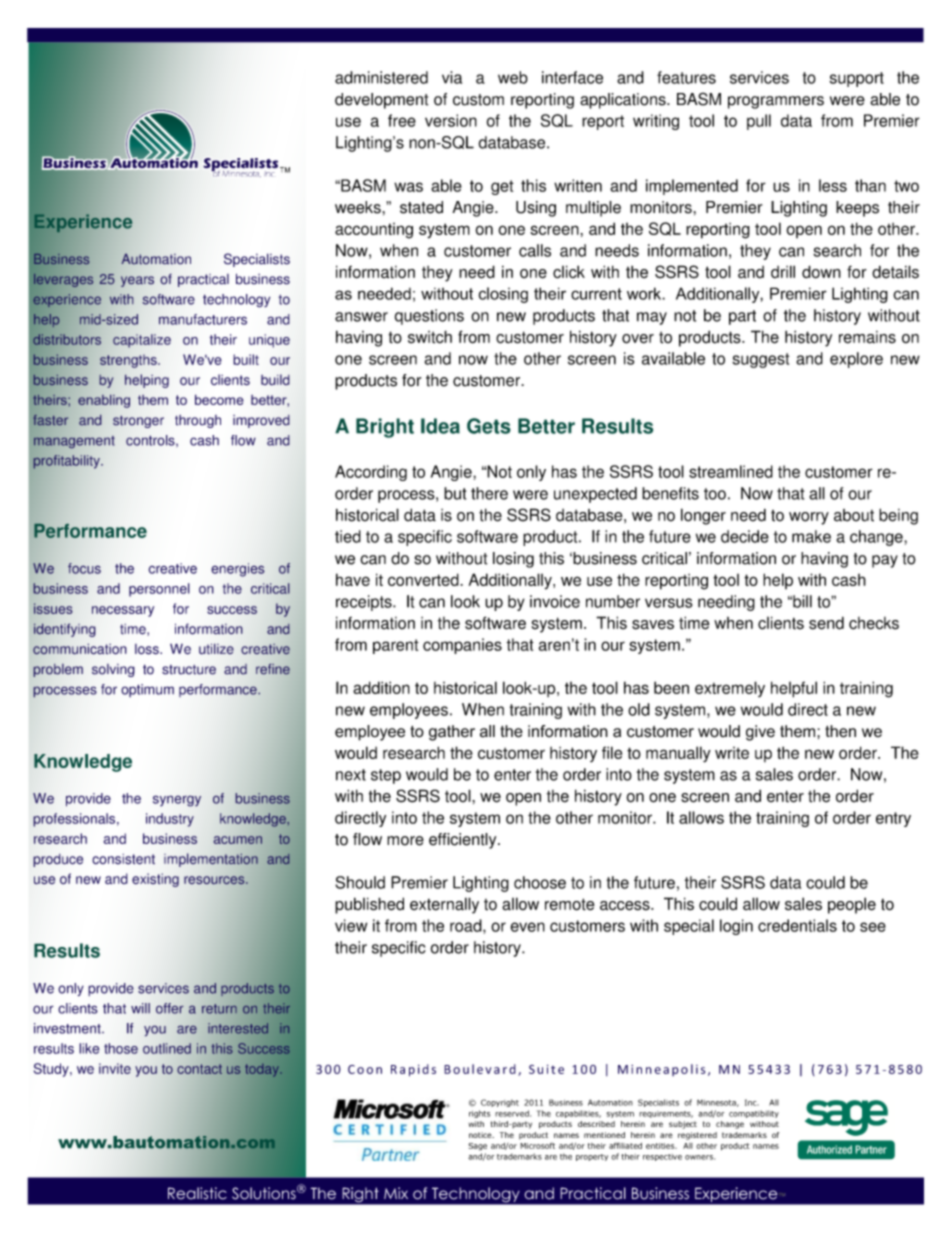 The height and width of the image is (1233, 952). Describe the element at coordinates (731, 471) in the image. I see `streamlined` at that location.
